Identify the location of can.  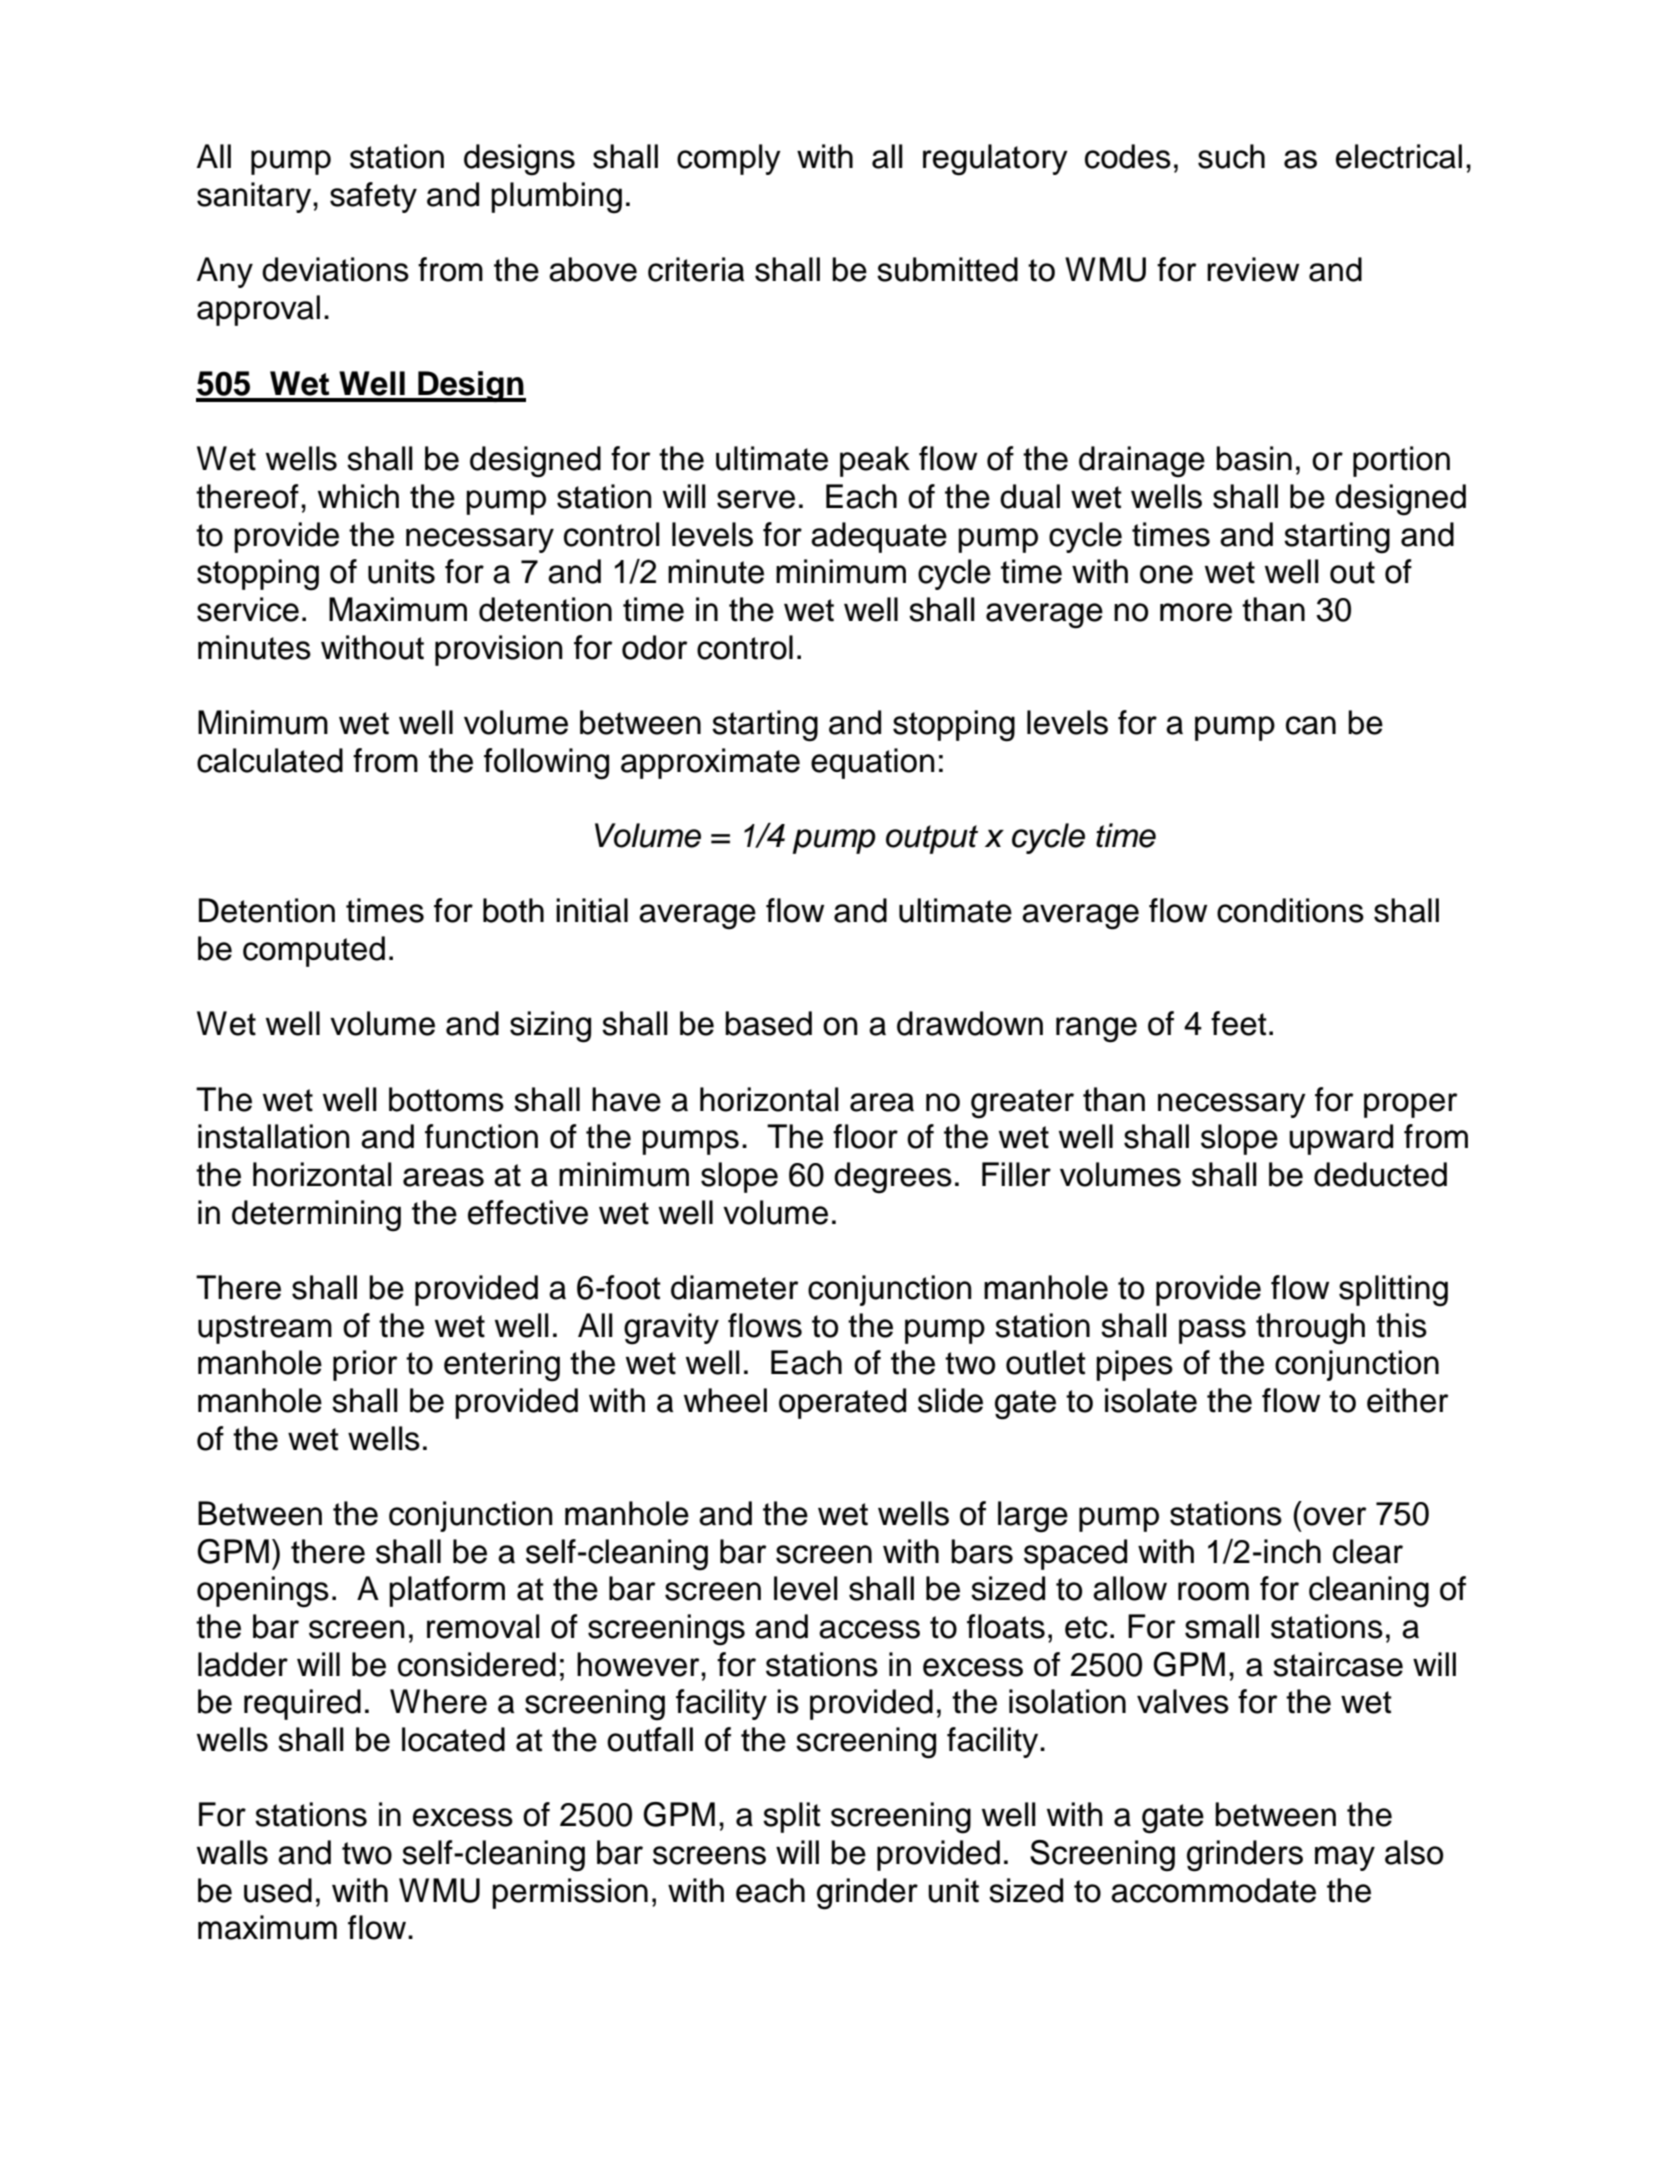
(1311, 725).
